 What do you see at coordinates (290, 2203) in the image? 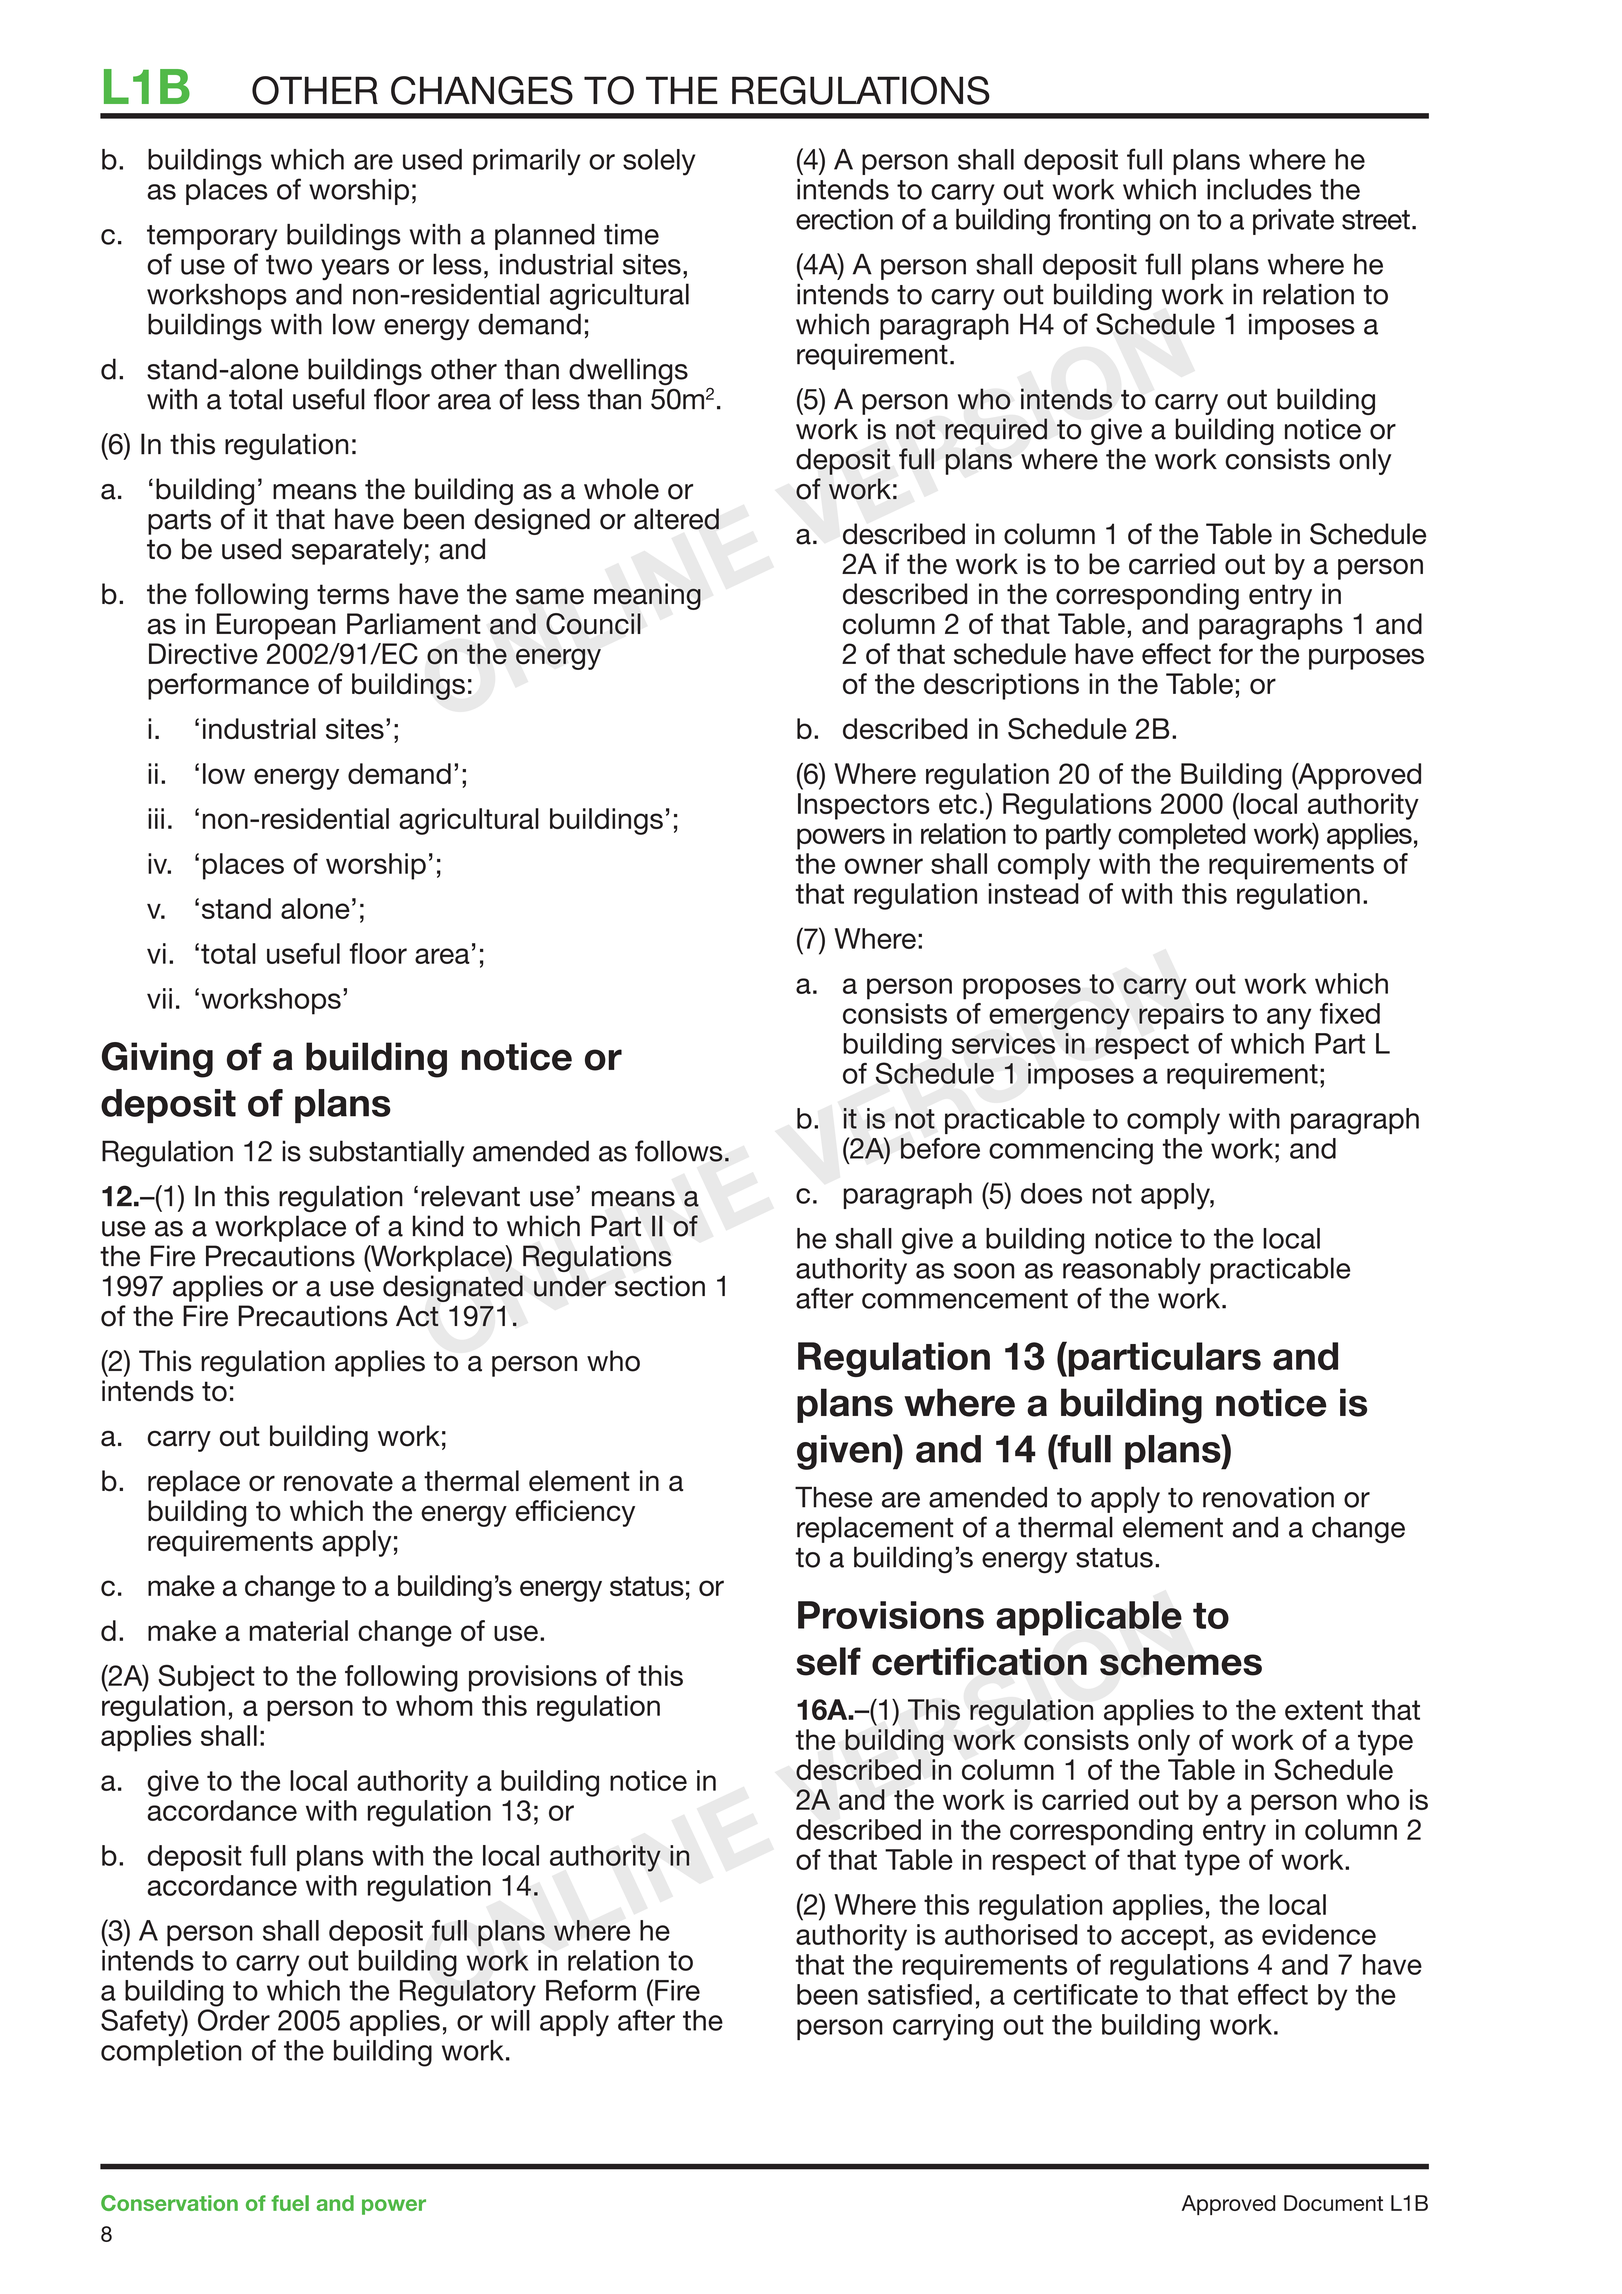
I see `fuel` at bounding box center [290, 2203].
